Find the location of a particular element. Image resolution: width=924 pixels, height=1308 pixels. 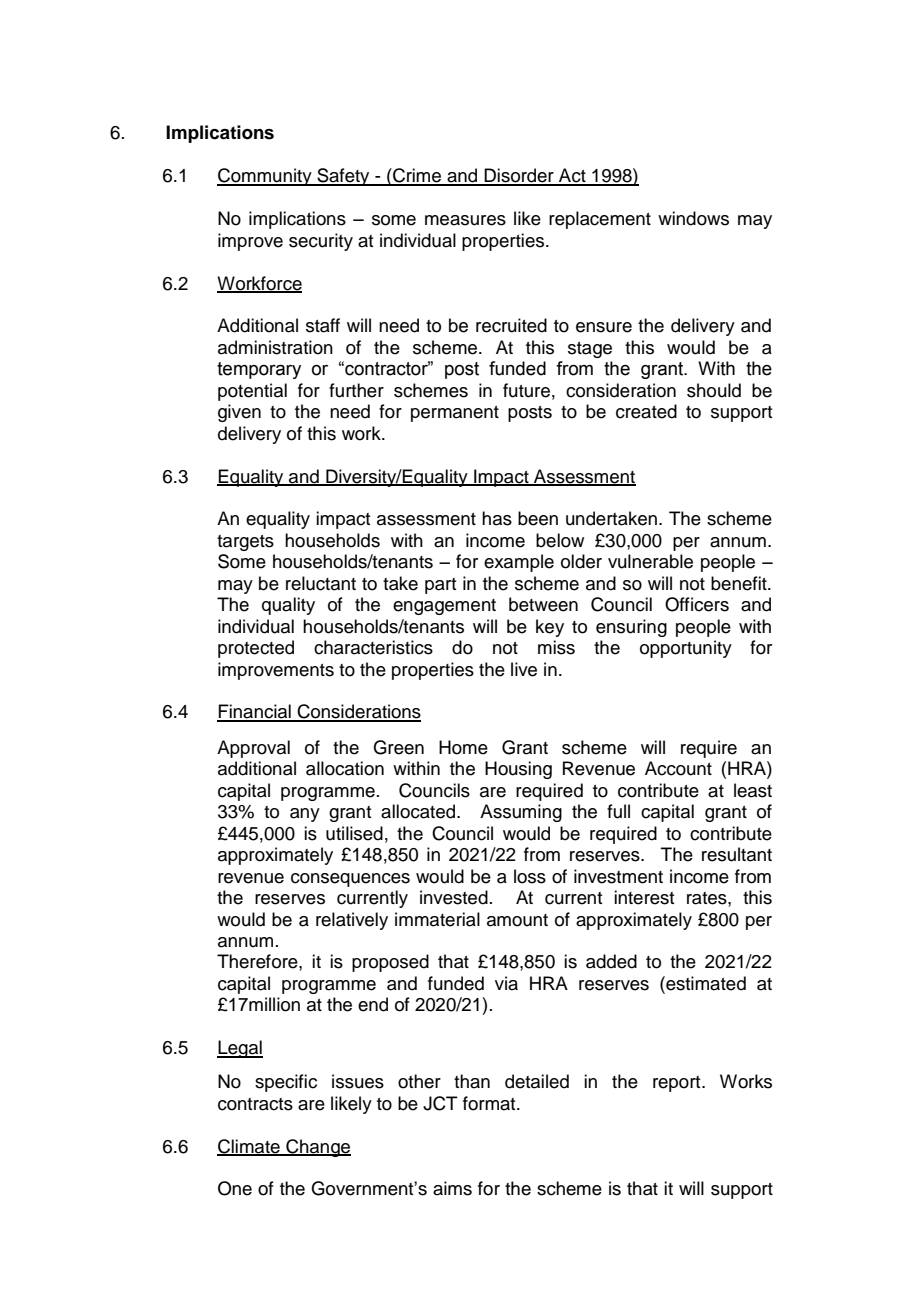

relatively is located at coordinates (352, 921).
